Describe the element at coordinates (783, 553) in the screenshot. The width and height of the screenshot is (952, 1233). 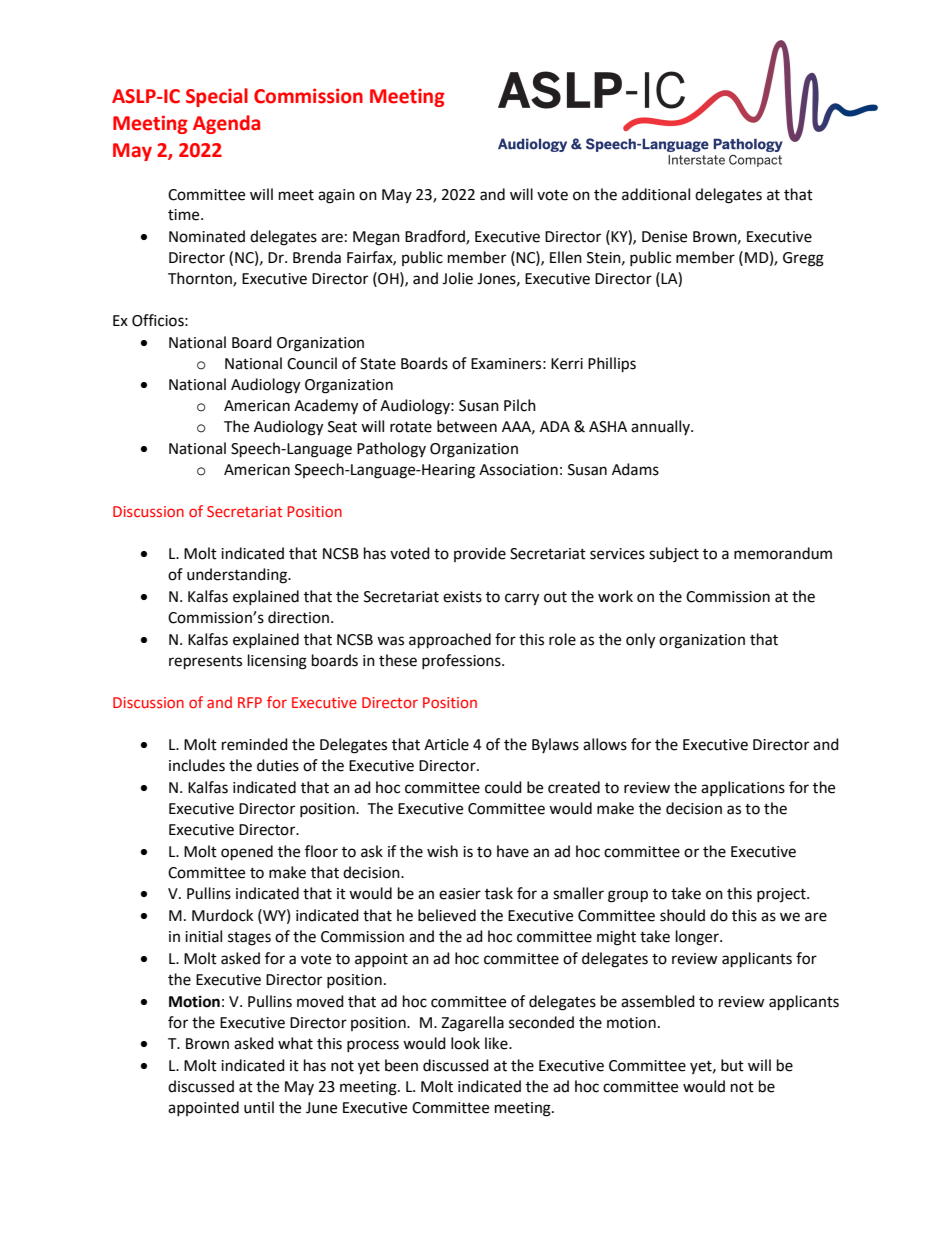
I see `memorandum` at that location.
